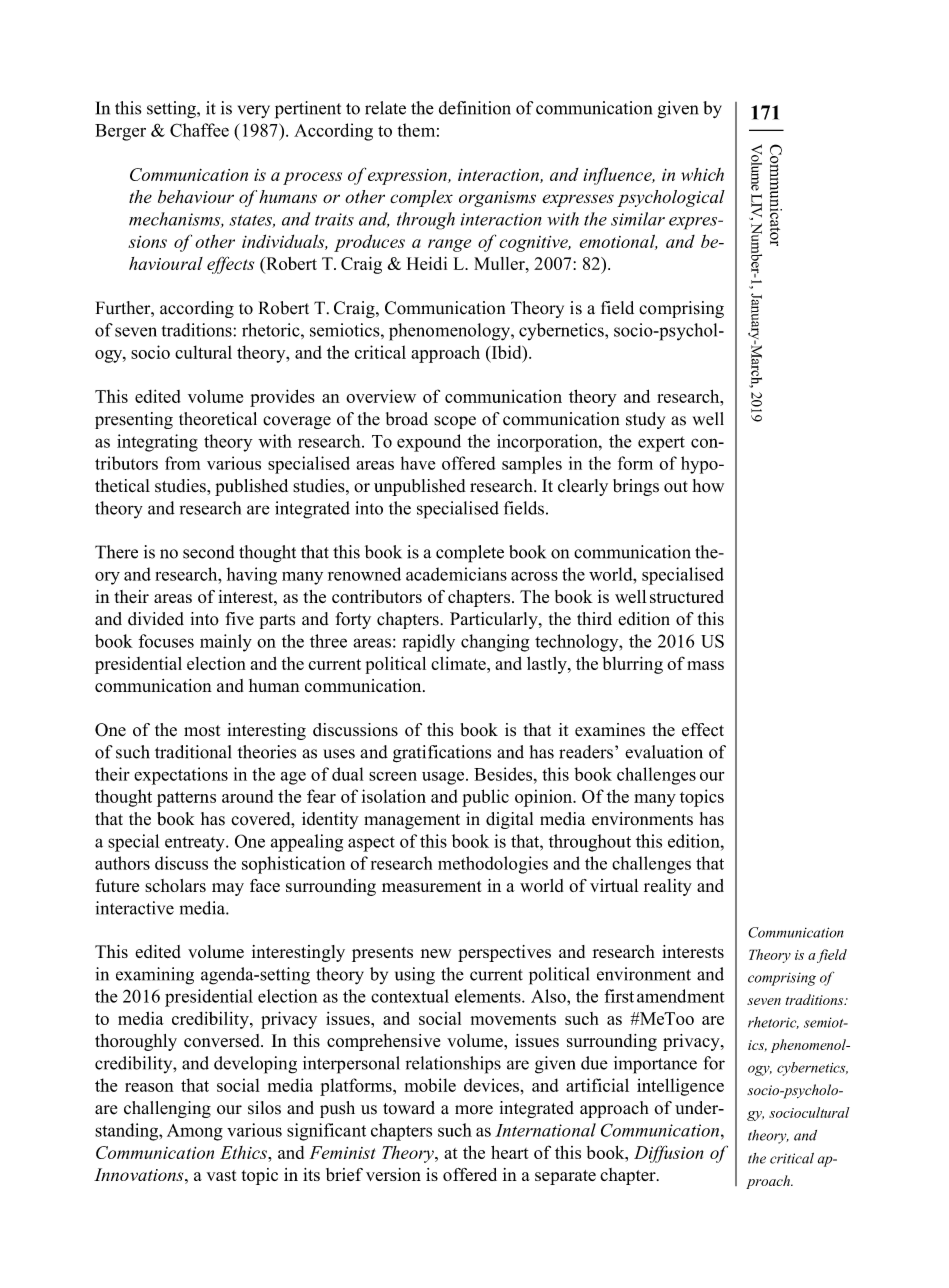 This screenshot has height=1288, width=949. What do you see at coordinates (393, 1174) in the screenshot?
I see `version` at bounding box center [393, 1174].
